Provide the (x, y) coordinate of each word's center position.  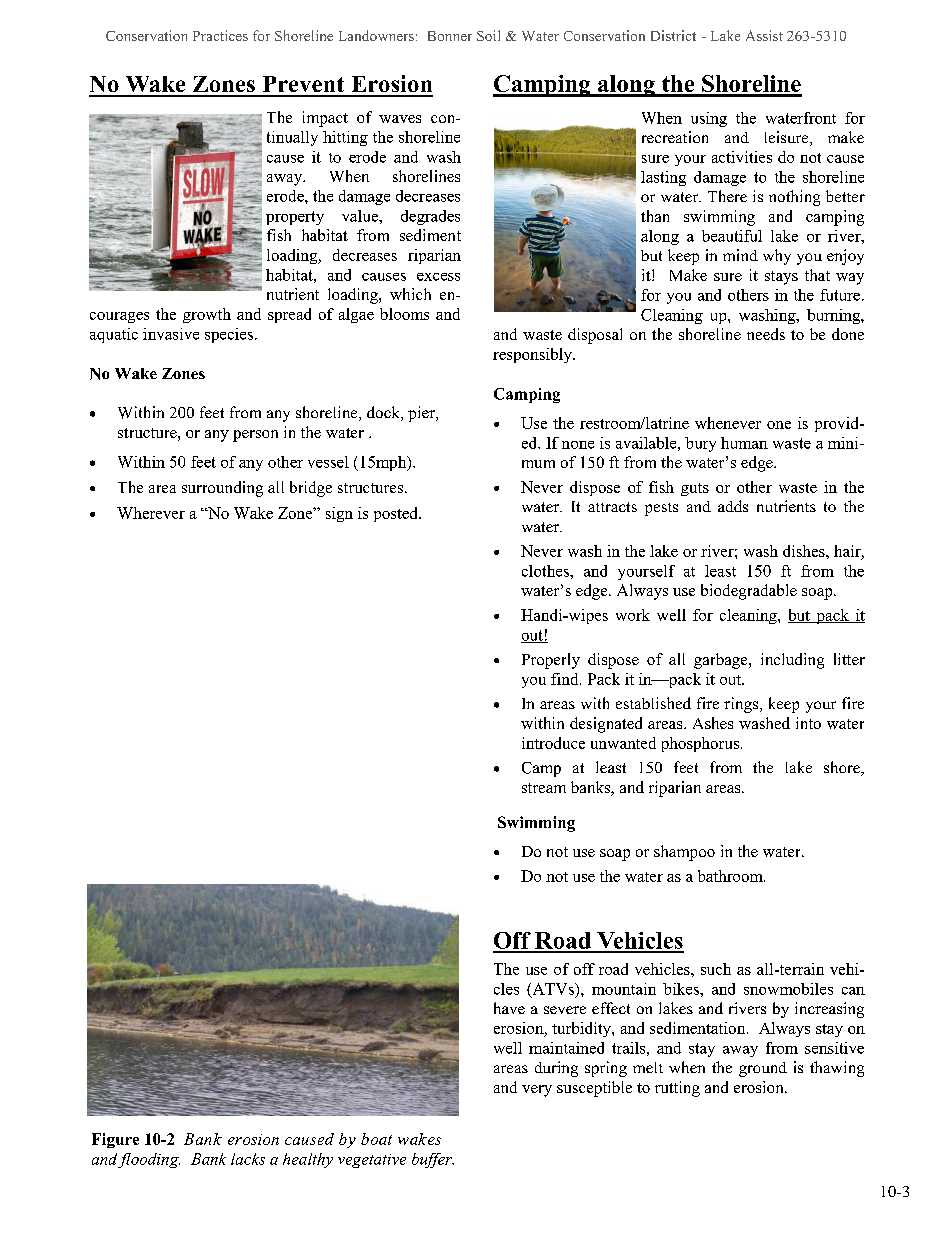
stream (544, 788)
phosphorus (700, 744)
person (255, 436)
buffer (433, 1160)
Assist (764, 35)
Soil (488, 35)
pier (422, 414)
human (744, 443)
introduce (553, 743)
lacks (248, 1159)
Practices (220, 35)
